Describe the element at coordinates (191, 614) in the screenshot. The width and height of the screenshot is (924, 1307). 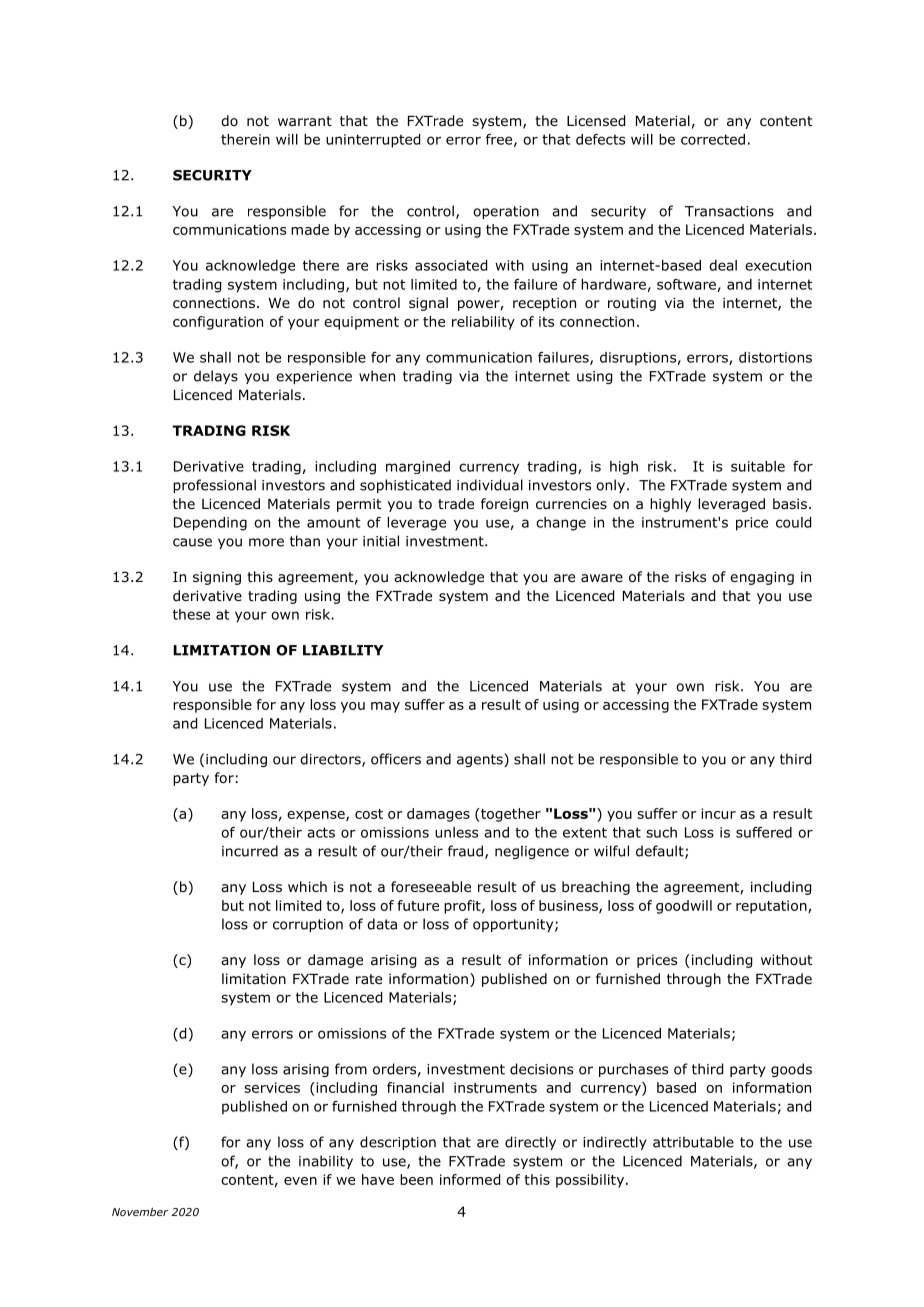
I see `these` at that location.
